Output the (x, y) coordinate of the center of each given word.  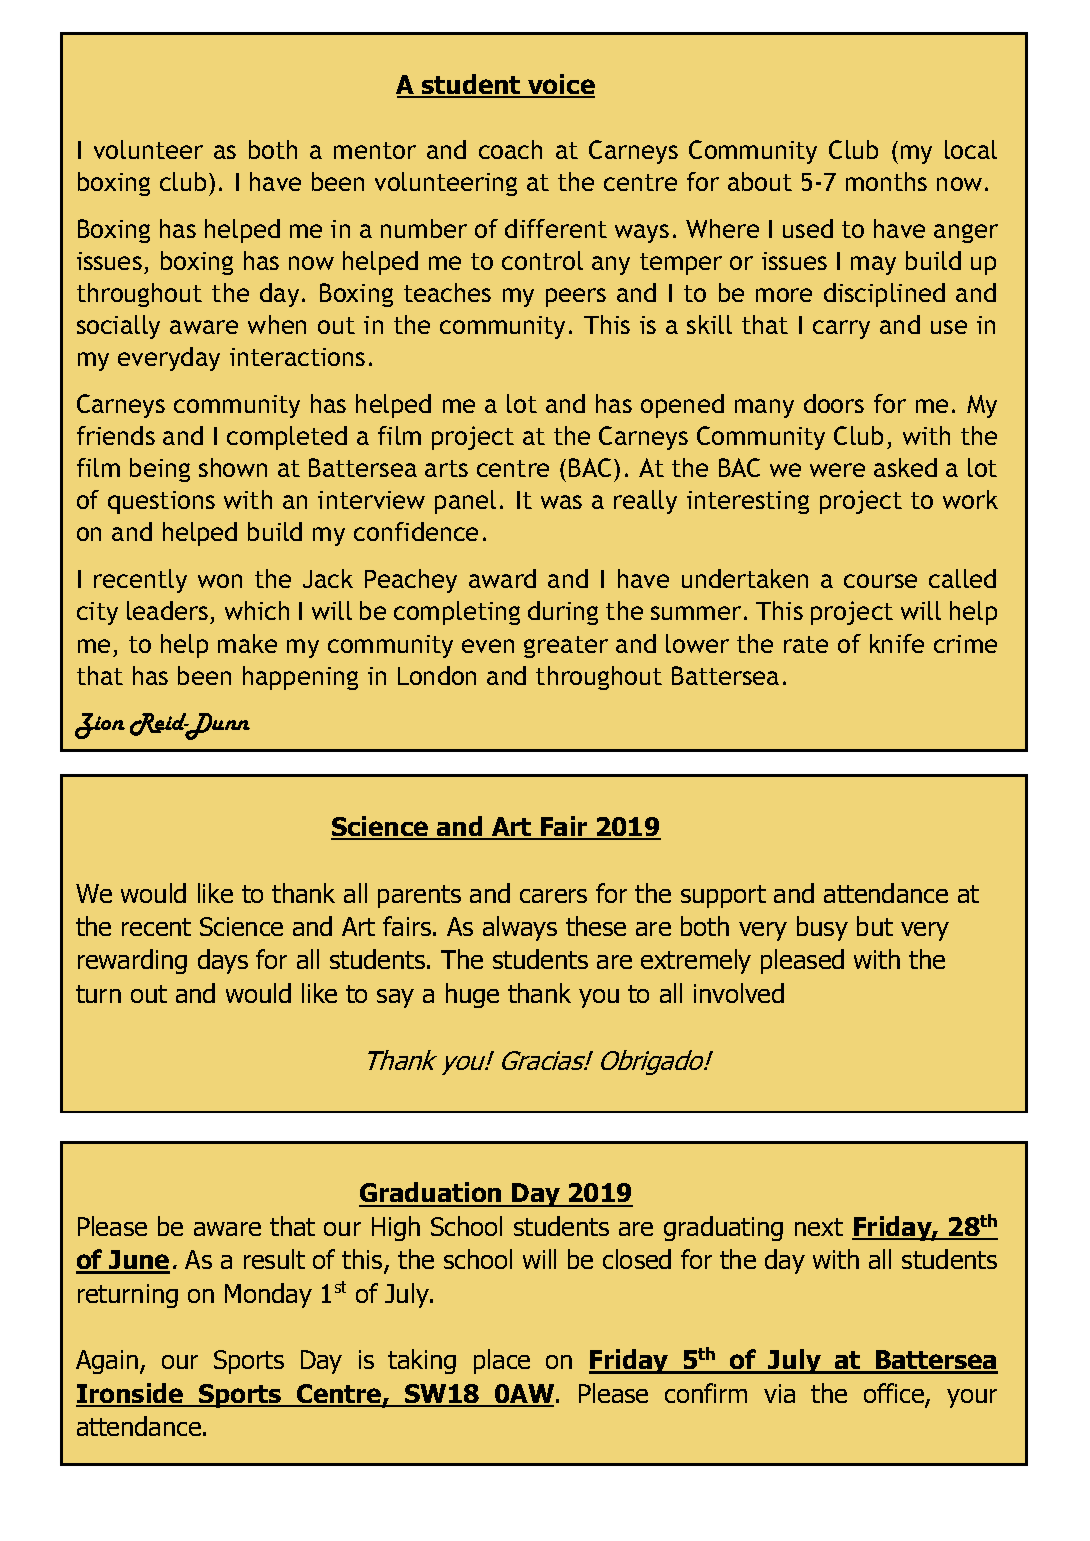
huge (472, 995)
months (886, 181)
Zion (100, 726)
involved (739, 993)
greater (566, 647)
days (223, 961)
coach (510, 149)
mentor (375, 150)
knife (897, 643)
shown (233, 467)
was (561, 502)
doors (834, 403)
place (502, 1361)
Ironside (131, 1394)
